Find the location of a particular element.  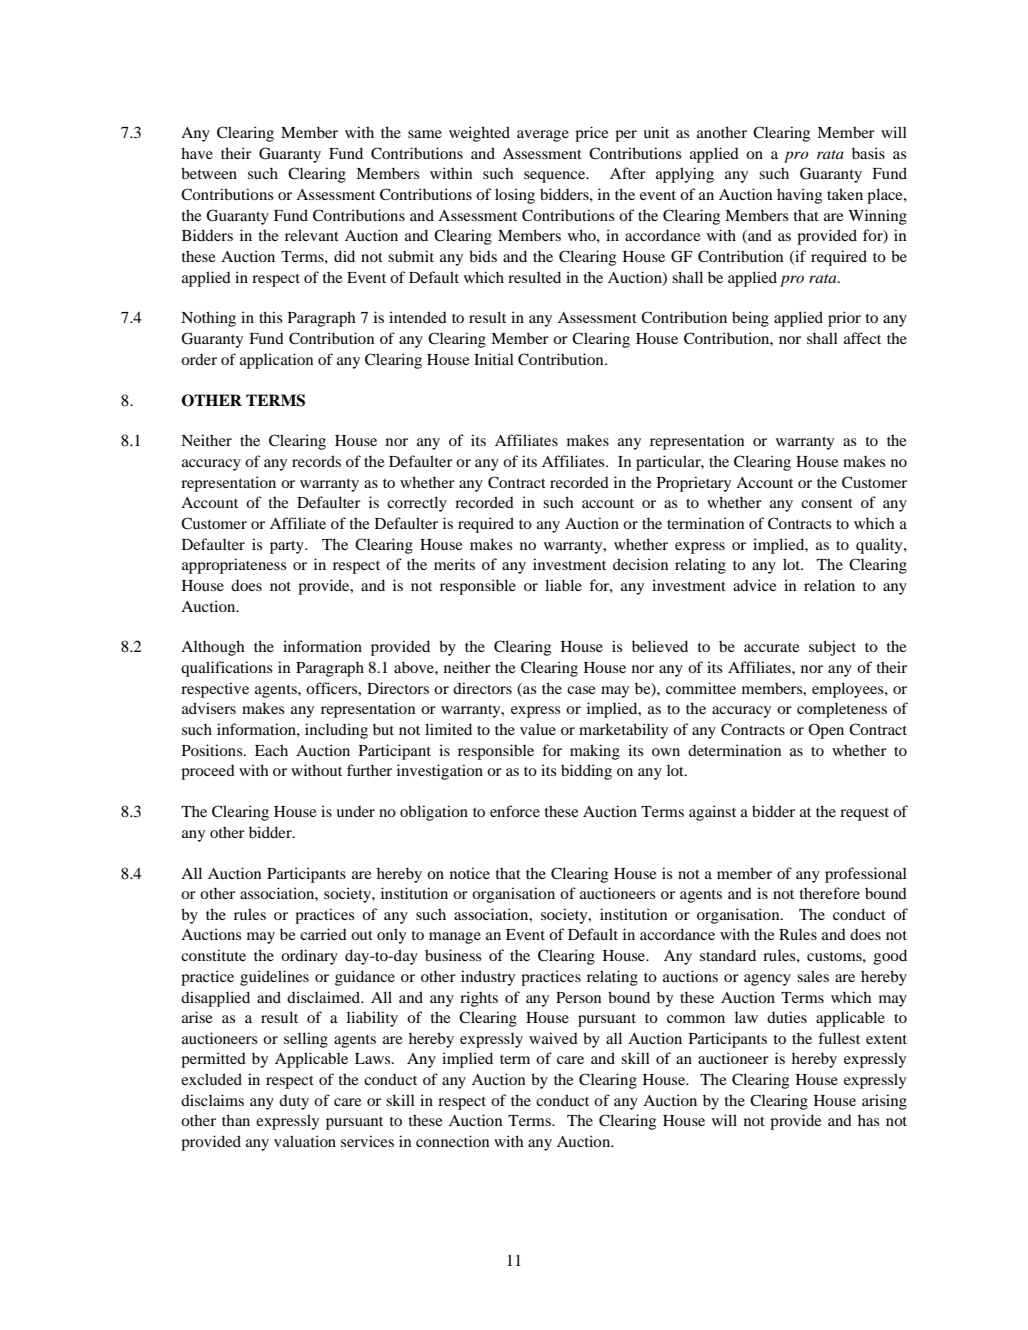

having is located at coordinates (799, 196).
